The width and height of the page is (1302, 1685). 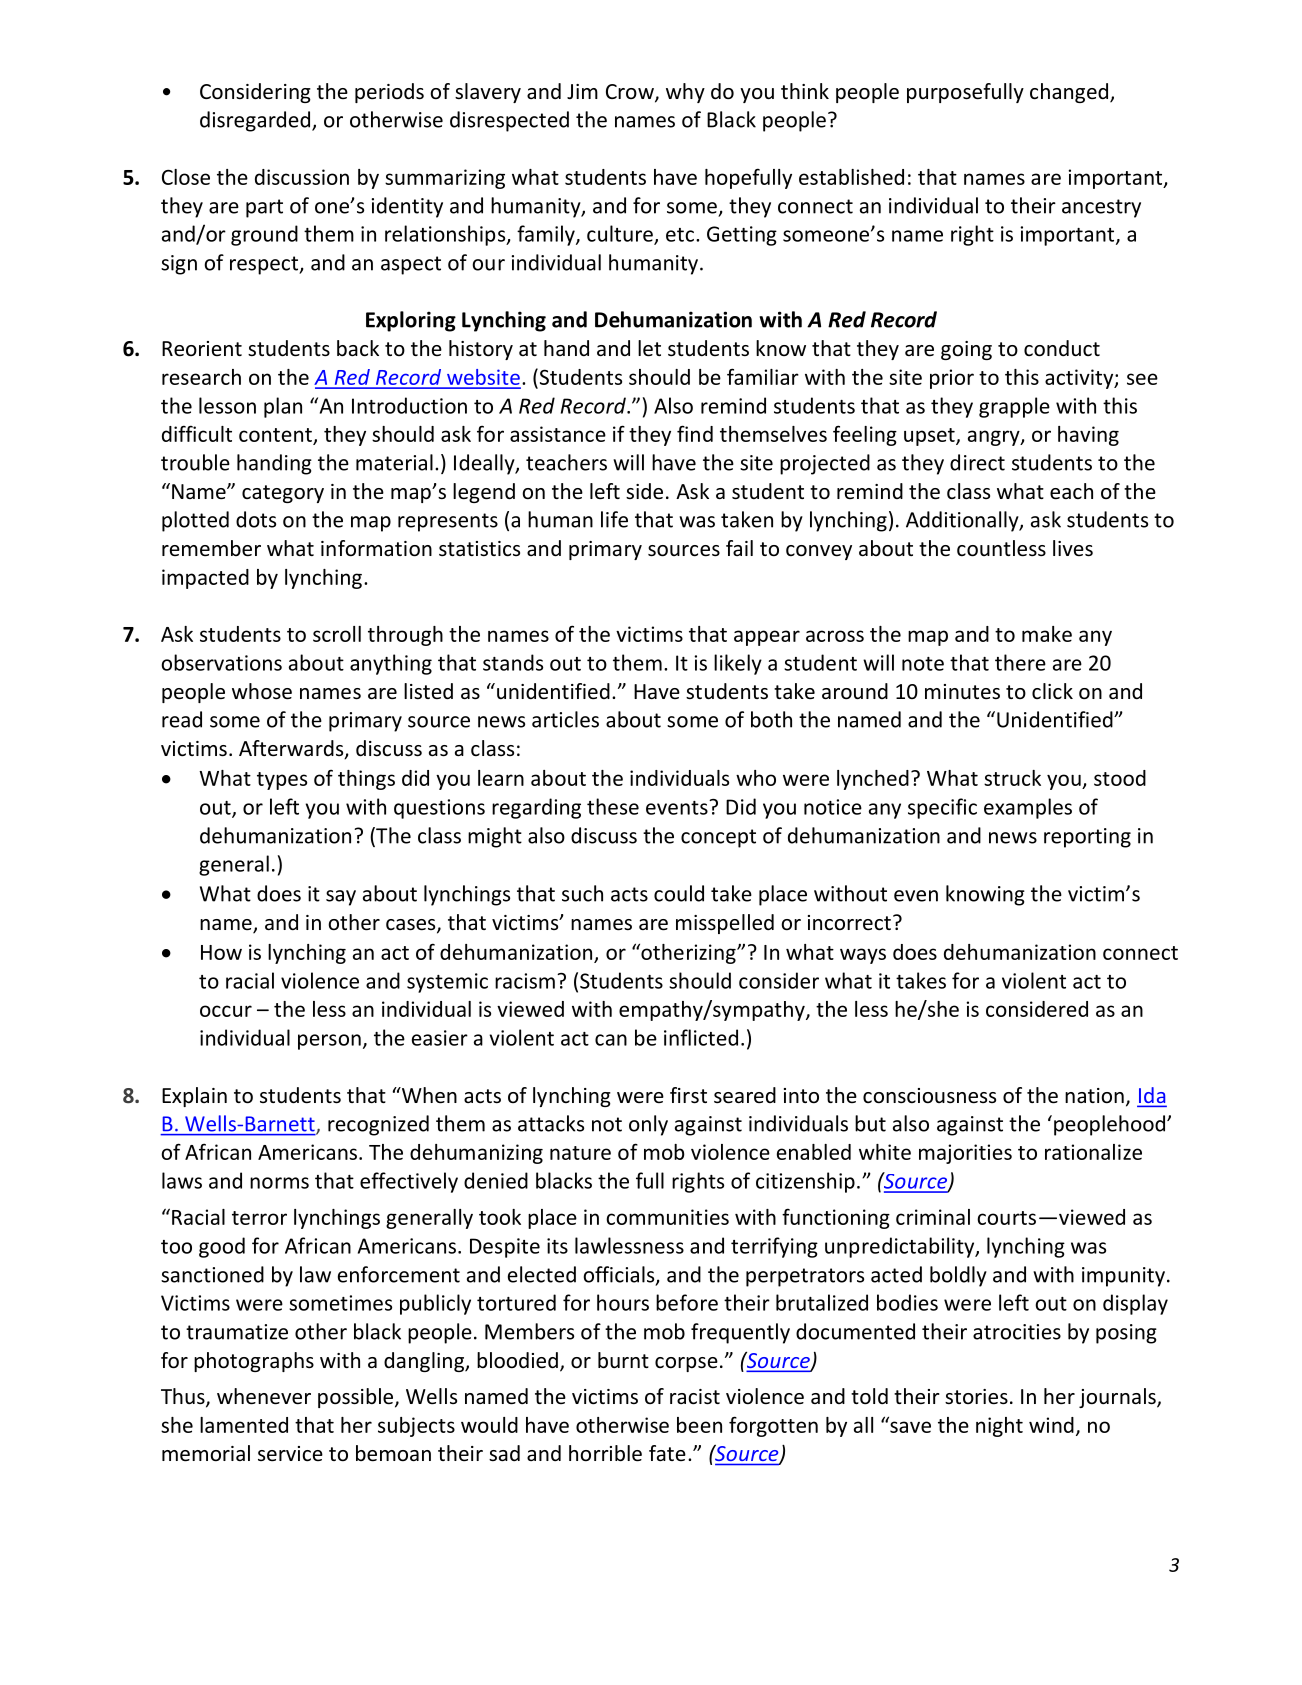 What do you see at coordinates (1087, 838) in the page?
I see `reporting` at bounding box center [1087, 838].
